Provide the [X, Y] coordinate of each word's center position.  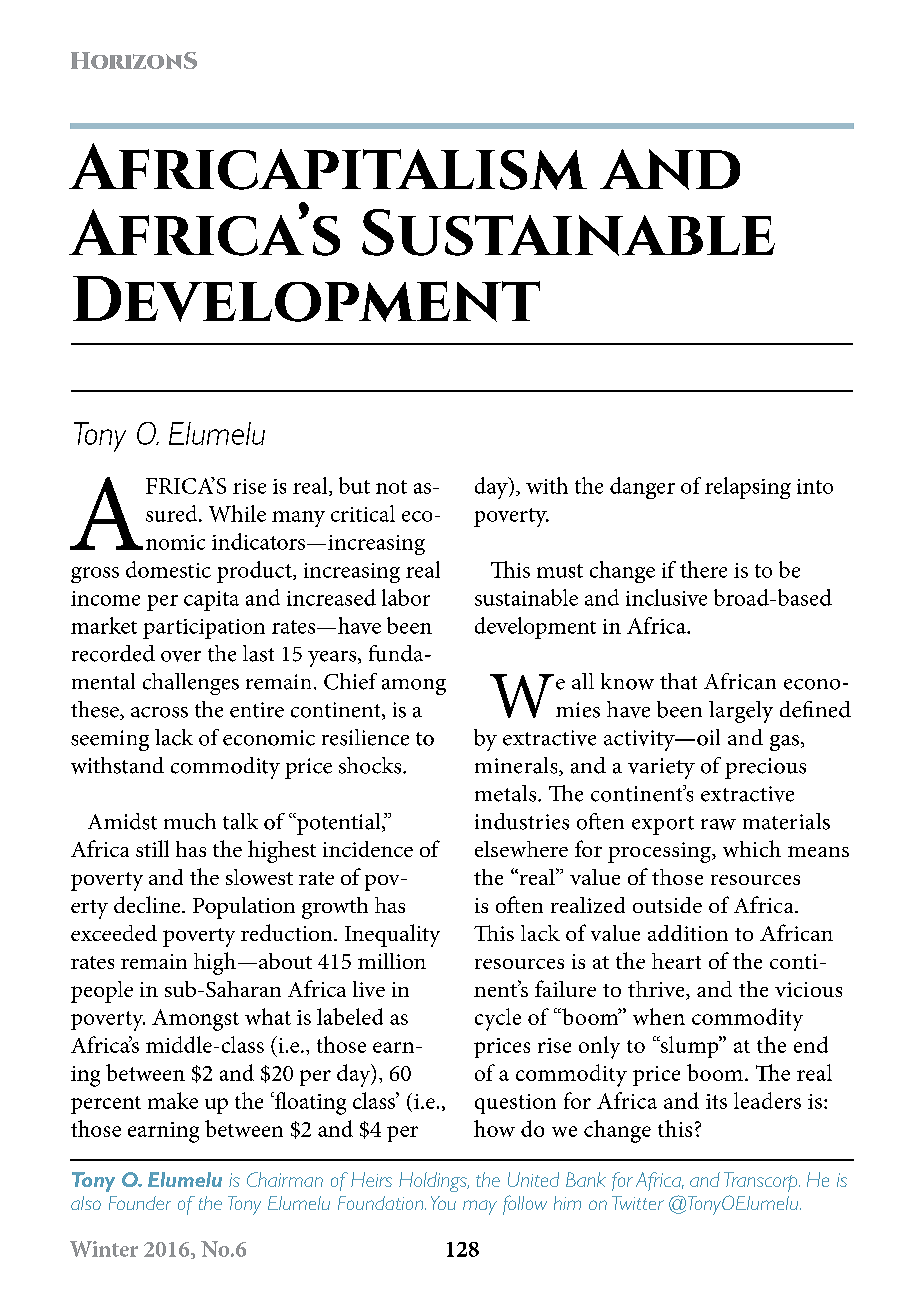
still [152, 848]
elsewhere [521, 849]
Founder [140, 1203]
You [443, 1203]
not [391, 487]
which [752, 848]
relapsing [748, 488]
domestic [168, 569]
